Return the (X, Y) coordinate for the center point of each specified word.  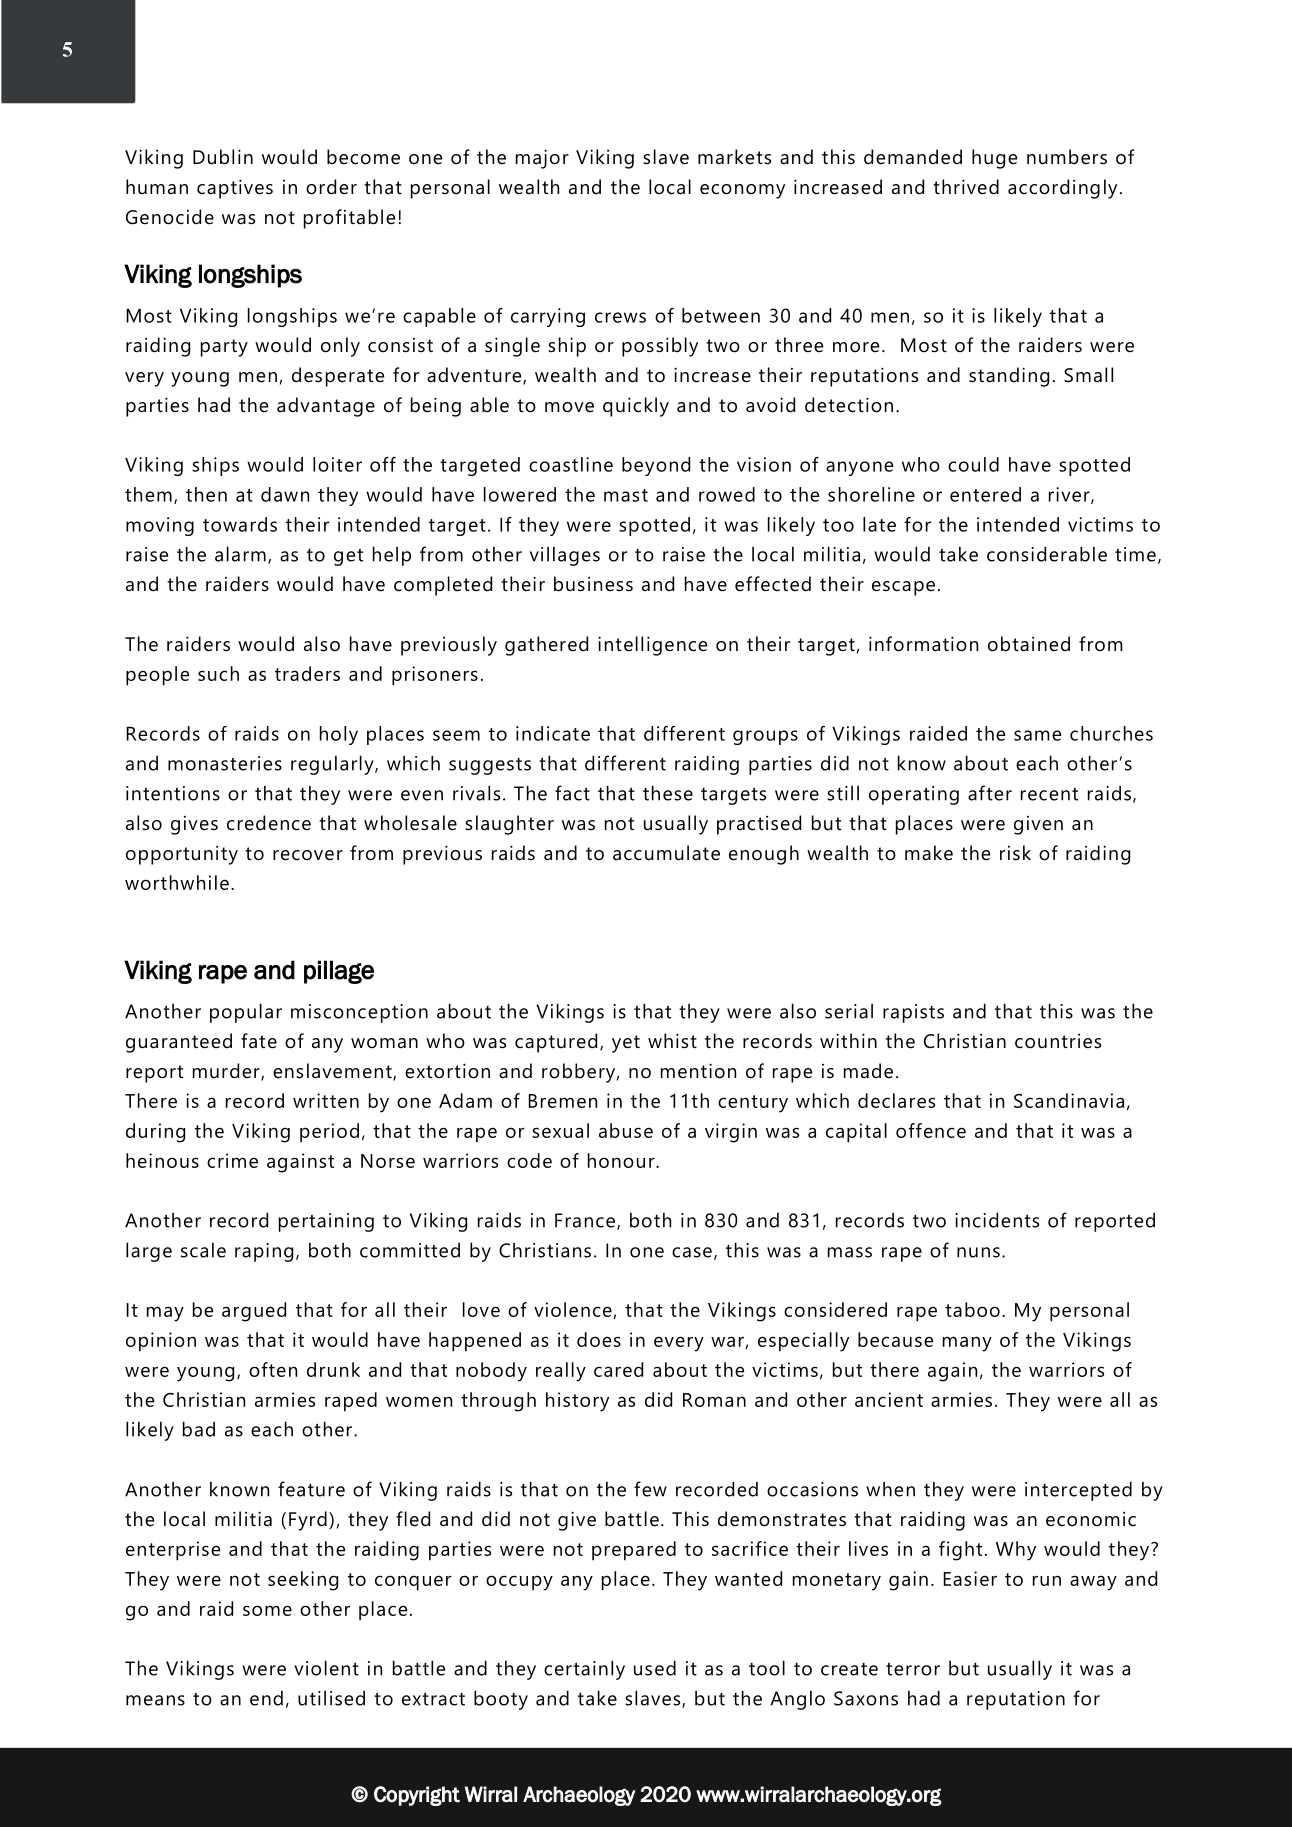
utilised (331, 1698)
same (1037, 735)
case (692, 1252)
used (655, 1668)
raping (264, 1252)
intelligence (652, 646)
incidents (997, 1220)
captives (235, 189)
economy (742, 191)
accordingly (1062, 189)
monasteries (225, 763)
